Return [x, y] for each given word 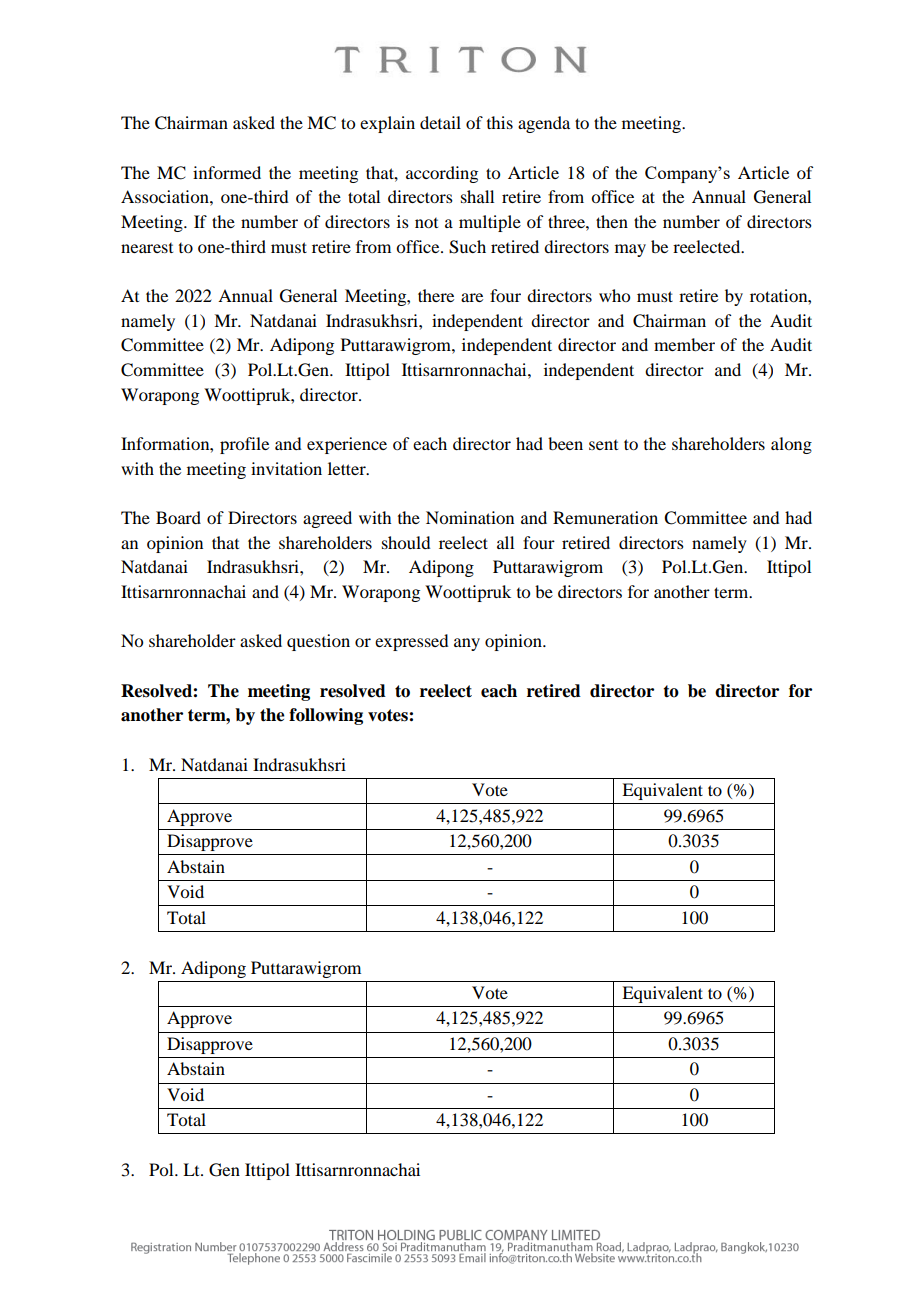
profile [244, 445]
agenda [544, 124]
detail [440, 122]
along [791, 445]
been [565, 443]
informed [227, 172]
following [326, 716]
